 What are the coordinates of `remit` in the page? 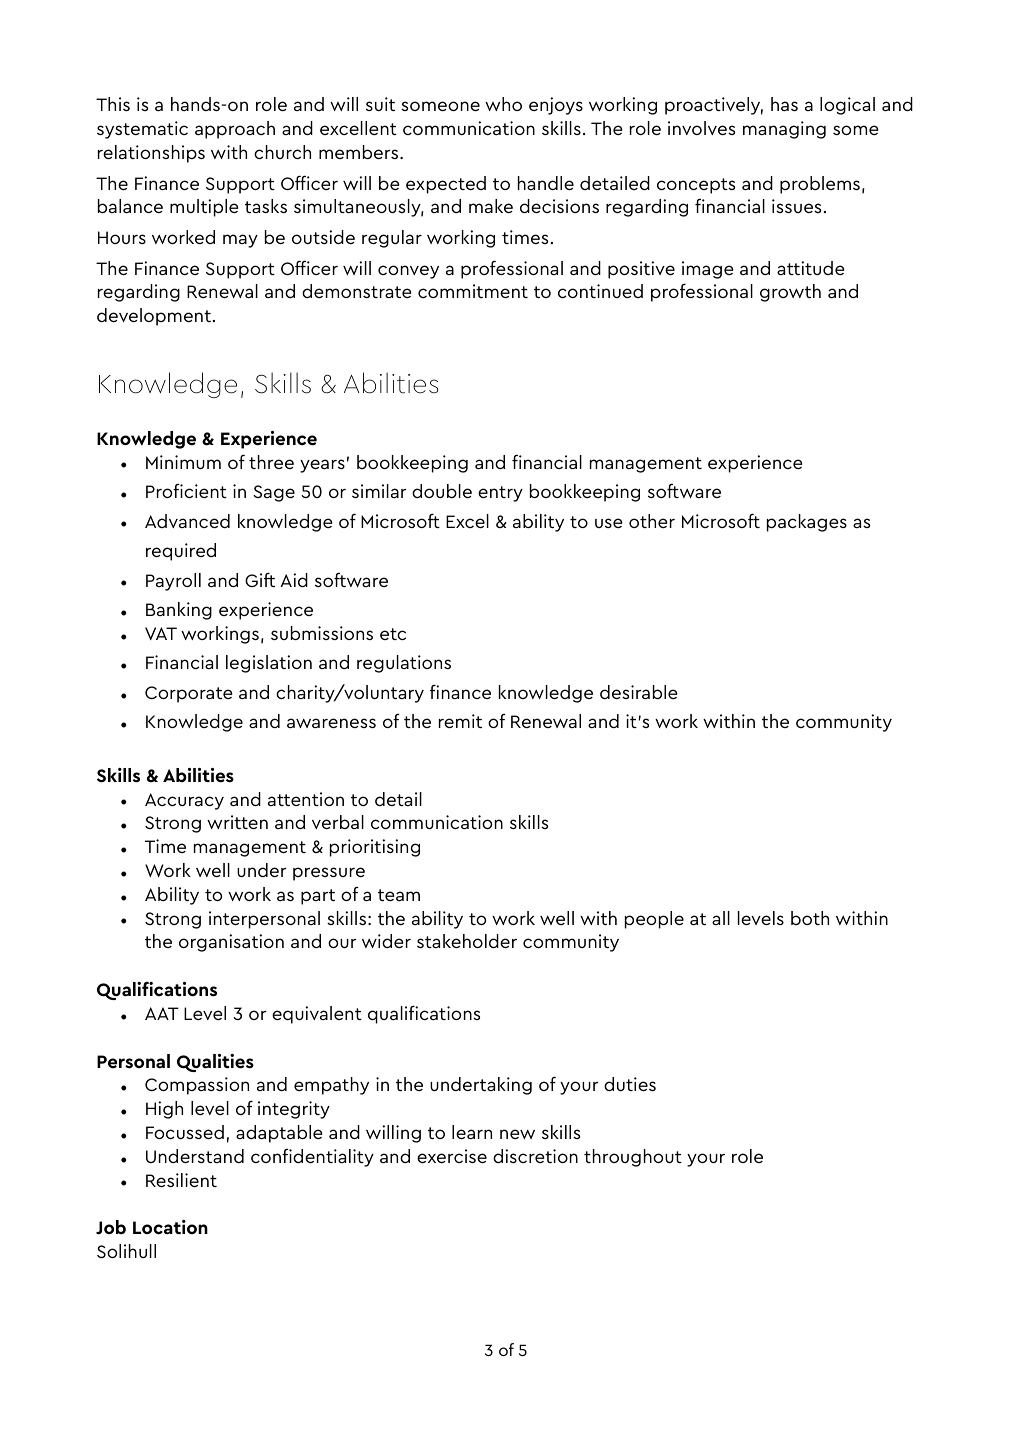 It's located at (460, 721).
